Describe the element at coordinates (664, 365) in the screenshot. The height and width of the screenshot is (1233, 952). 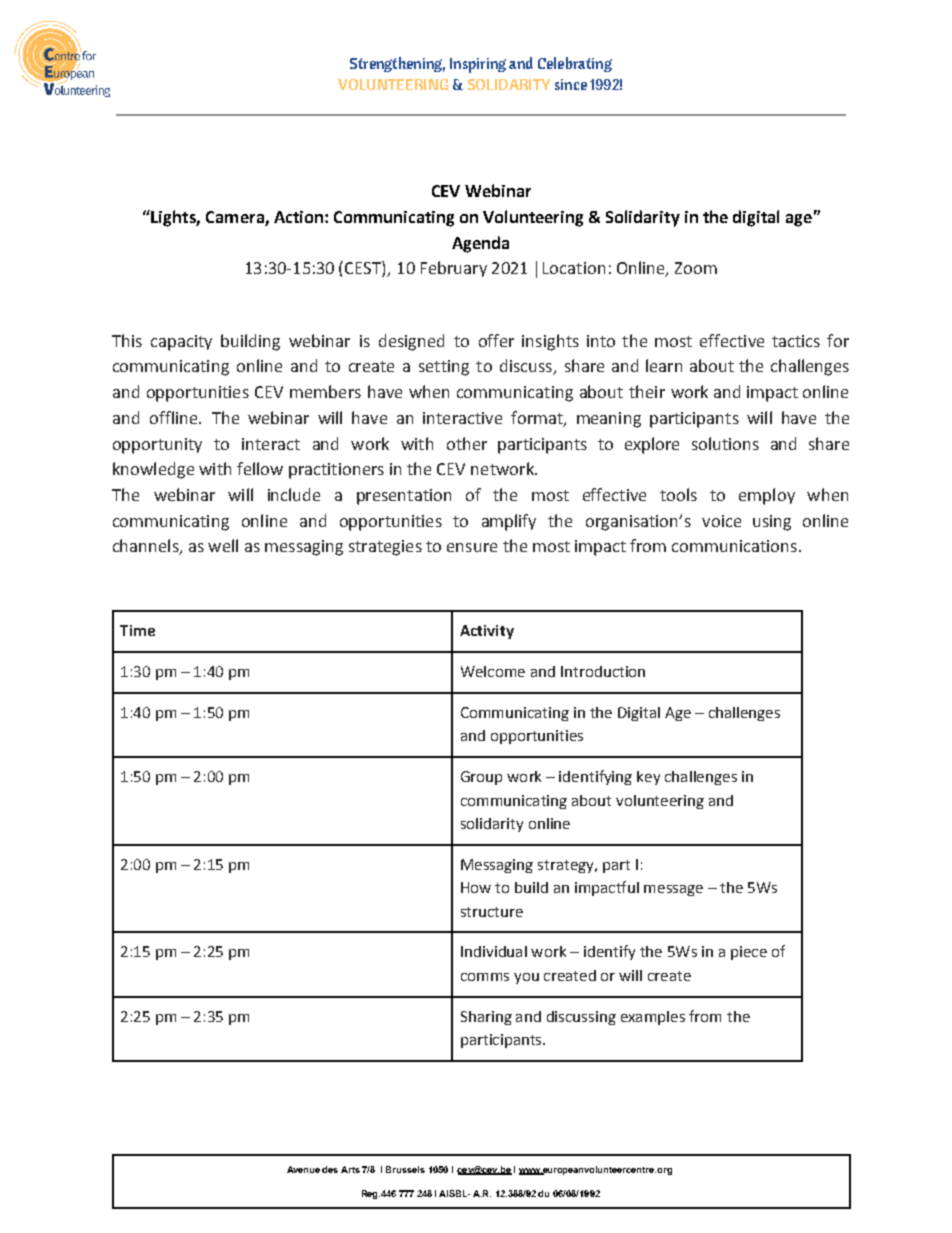
I see `learn` at that location.
